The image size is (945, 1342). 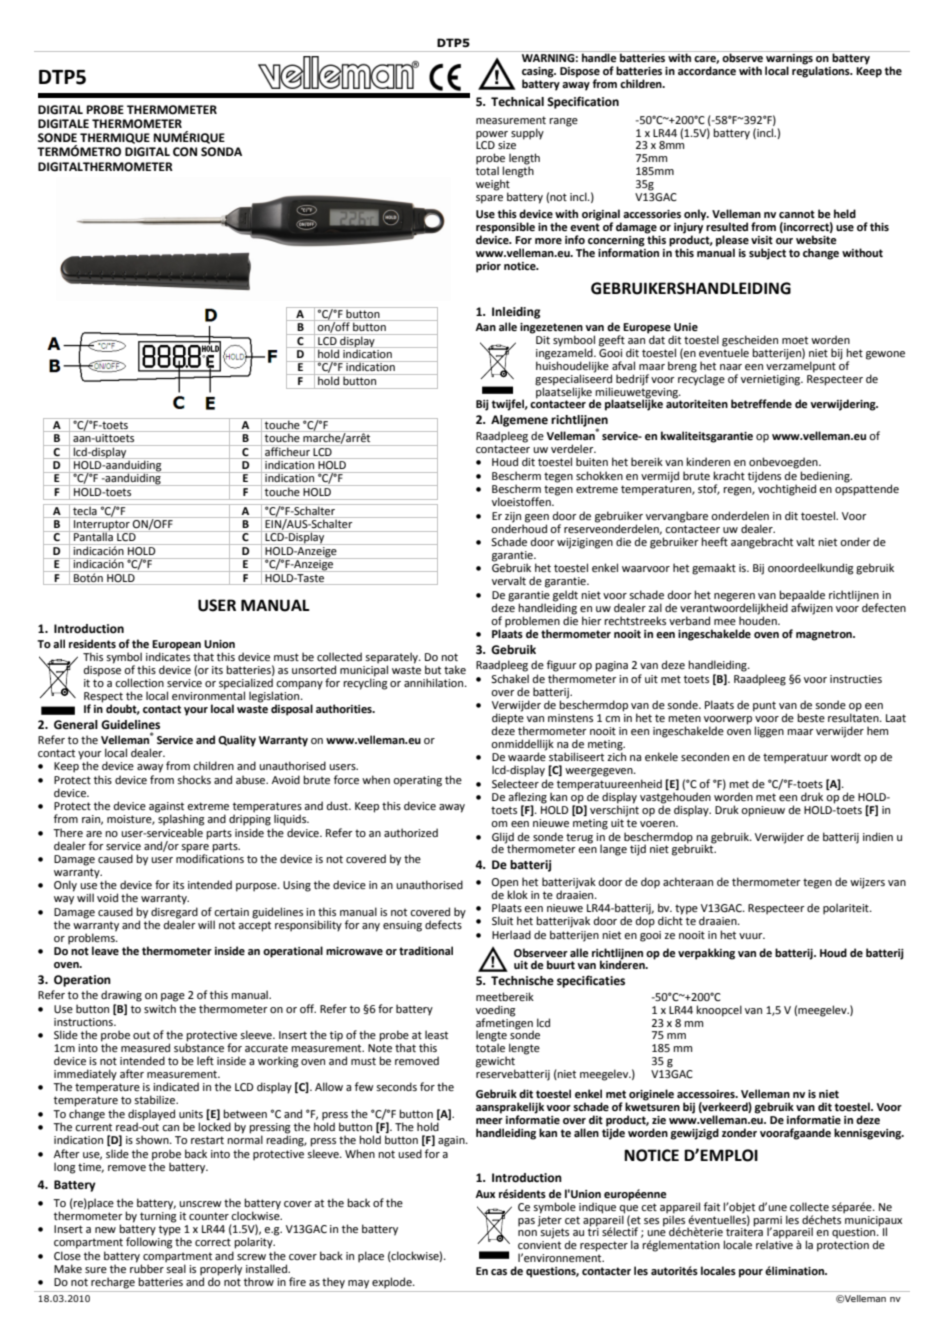 I want to click on zijn, so click(x=513, y=517).
